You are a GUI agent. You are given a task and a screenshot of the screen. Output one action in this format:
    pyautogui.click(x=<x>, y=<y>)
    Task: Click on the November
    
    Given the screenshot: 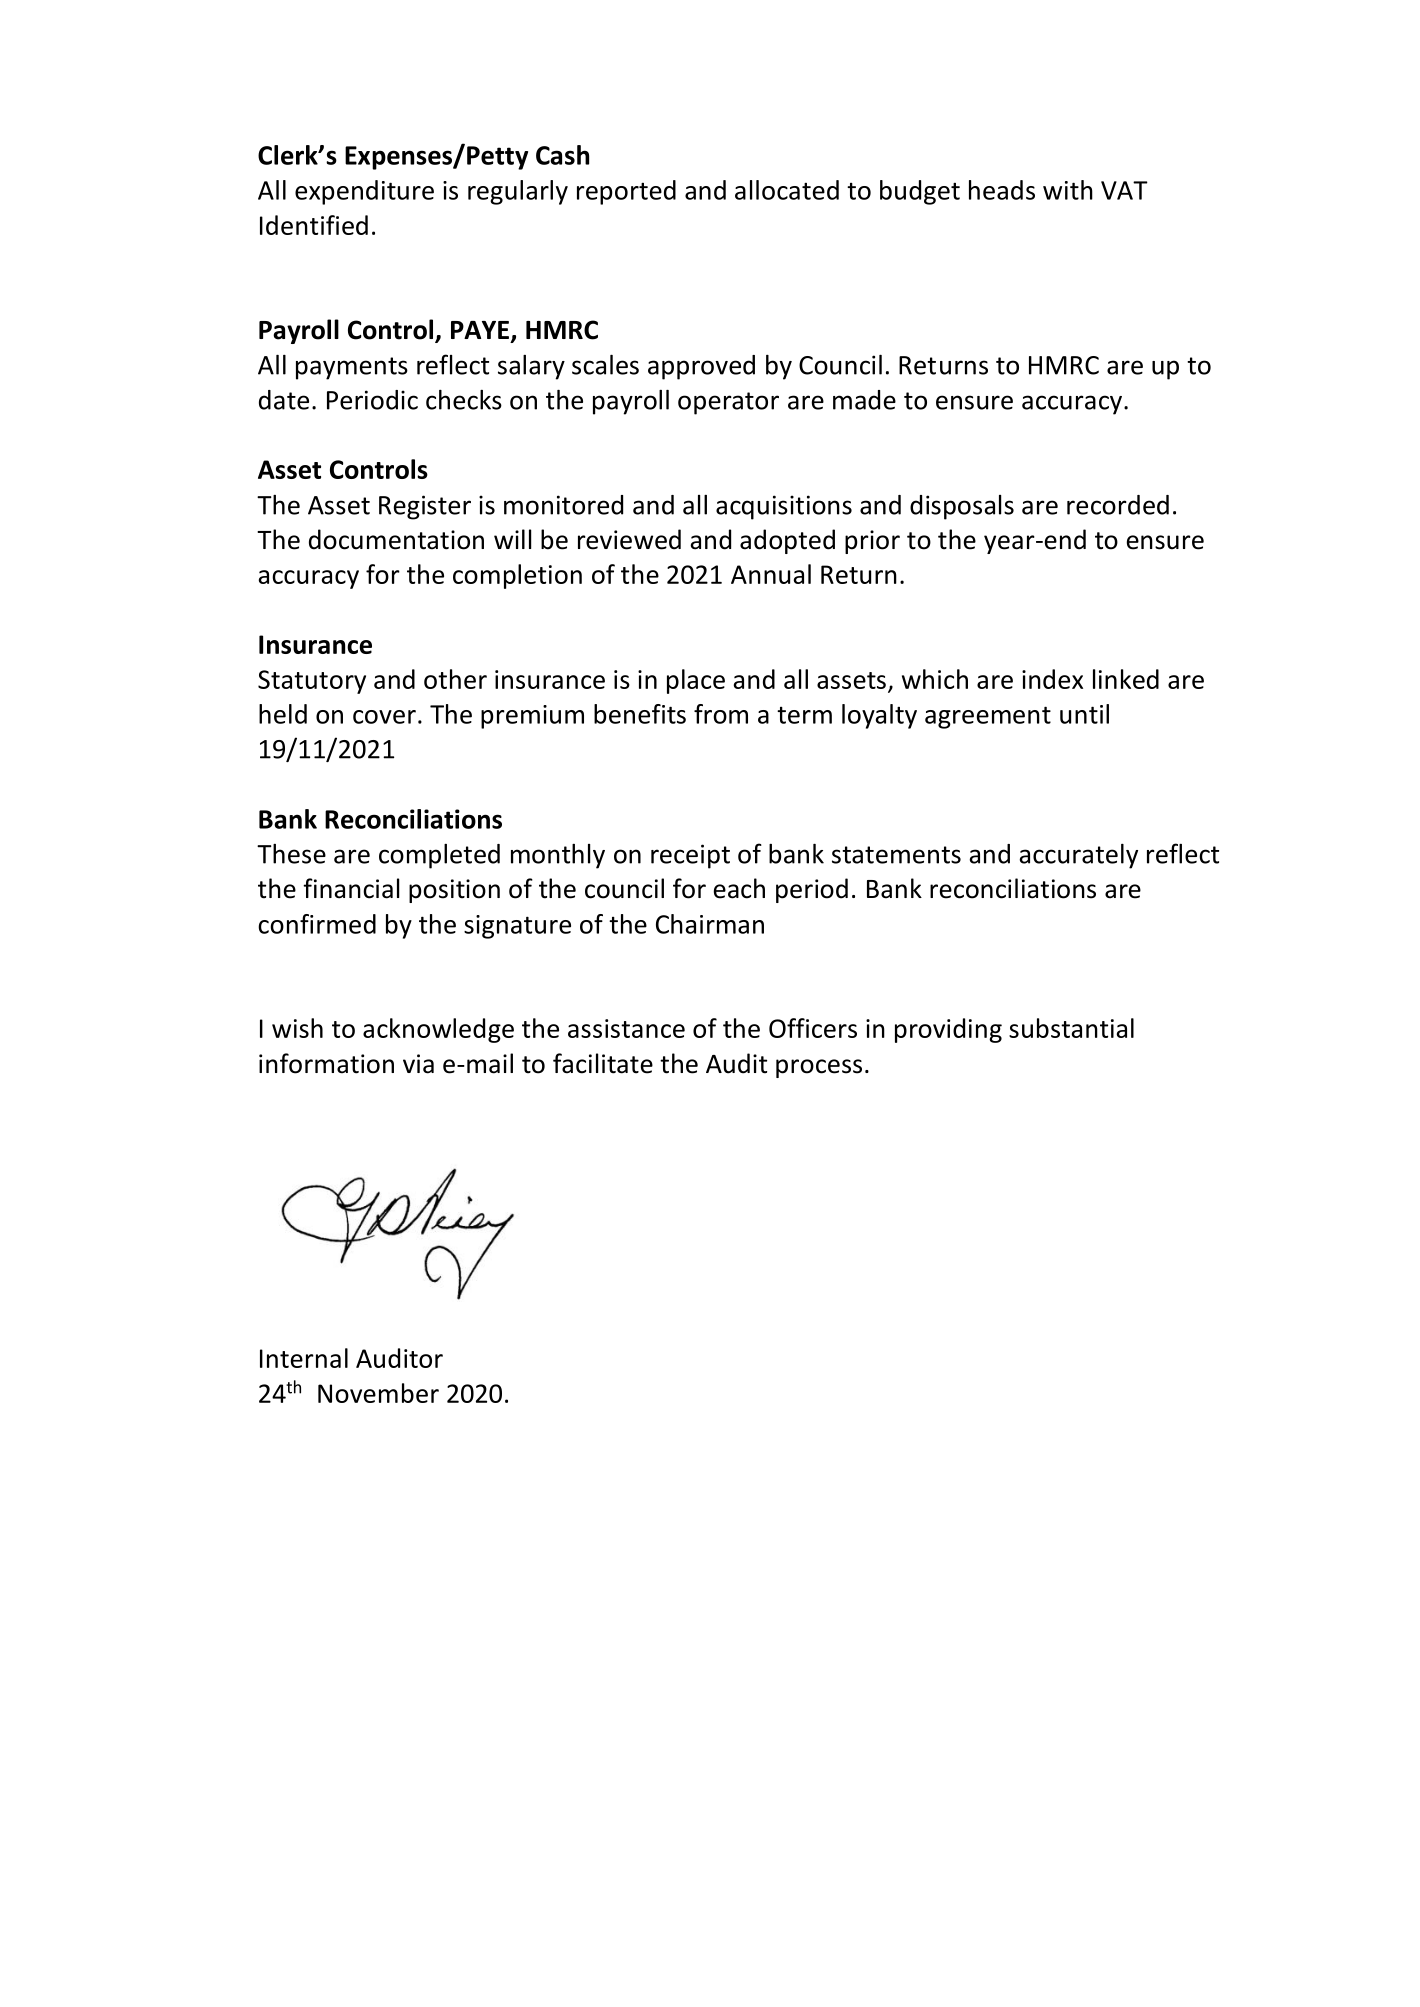 What is the action you would take?
    pyautogui.click(x=378, y=1393)
